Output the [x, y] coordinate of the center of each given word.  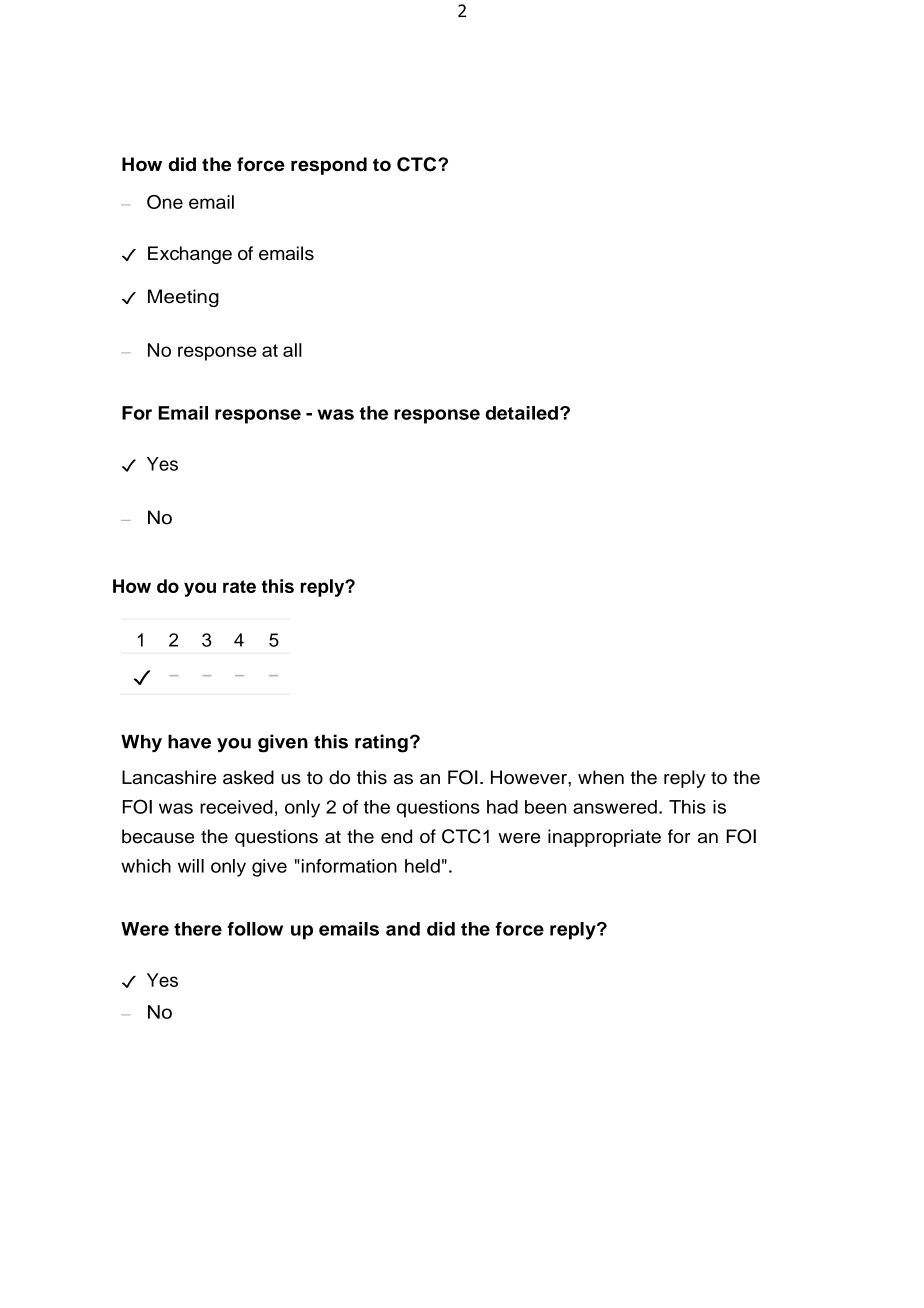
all [292, 350]
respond [329, 166]
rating [381, 743]
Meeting [183, 298]
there [198, 929]
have [189, 742]
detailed [521, 413]
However [530, 777]
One [165, 202]
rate [239, 586]
